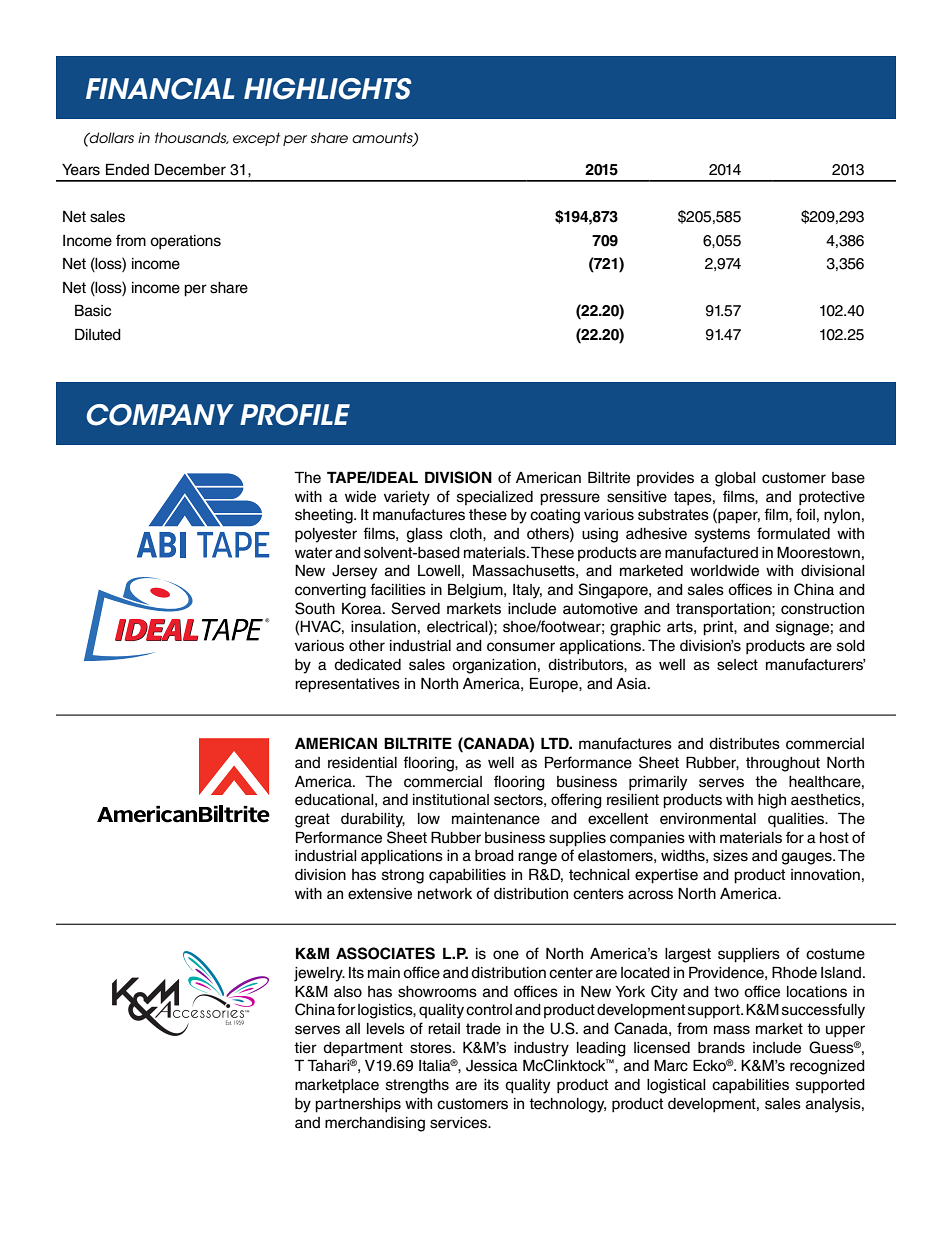  I want to click on great, so click(312, 820).
